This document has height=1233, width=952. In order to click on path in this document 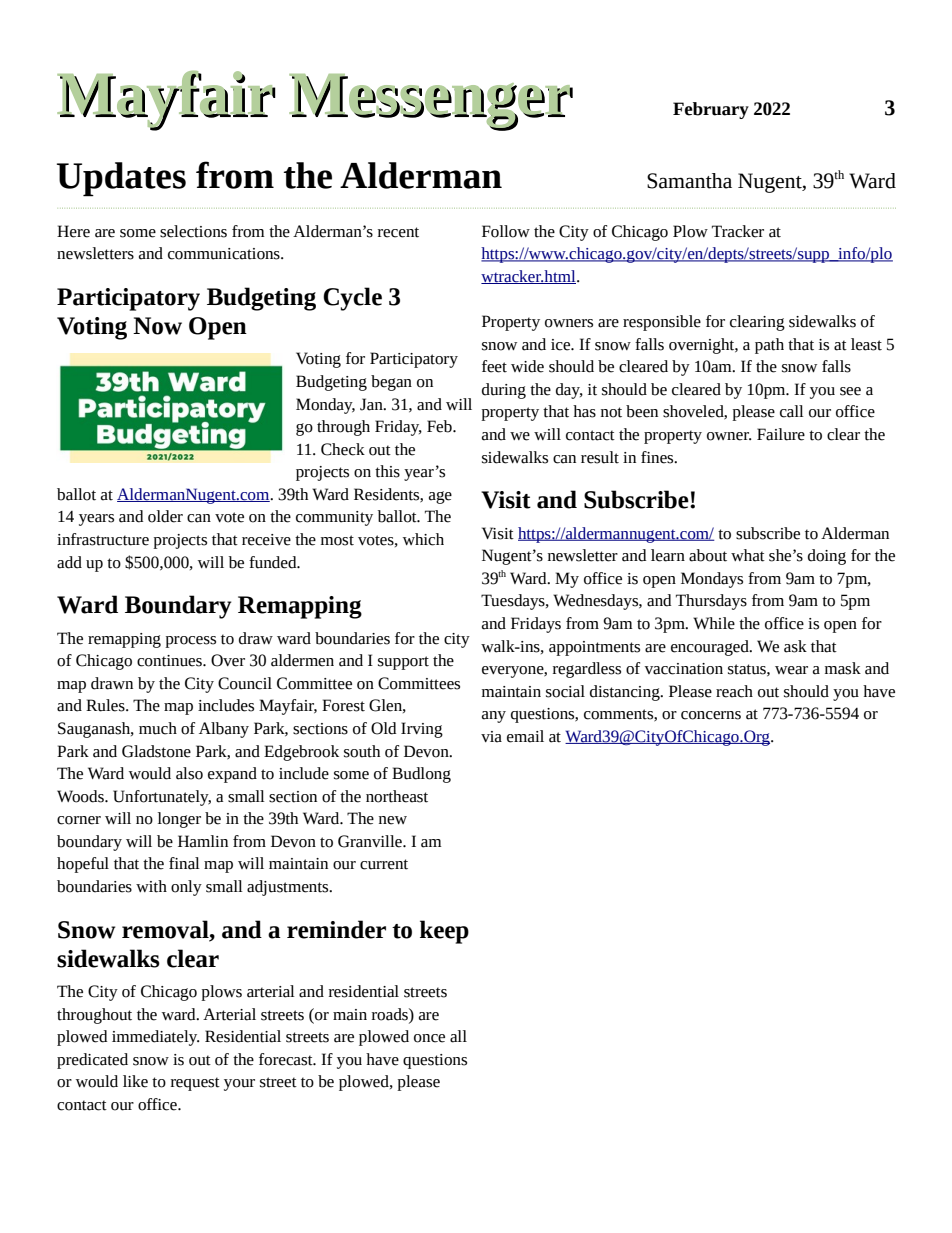, I will do `click(769, 346)`.
